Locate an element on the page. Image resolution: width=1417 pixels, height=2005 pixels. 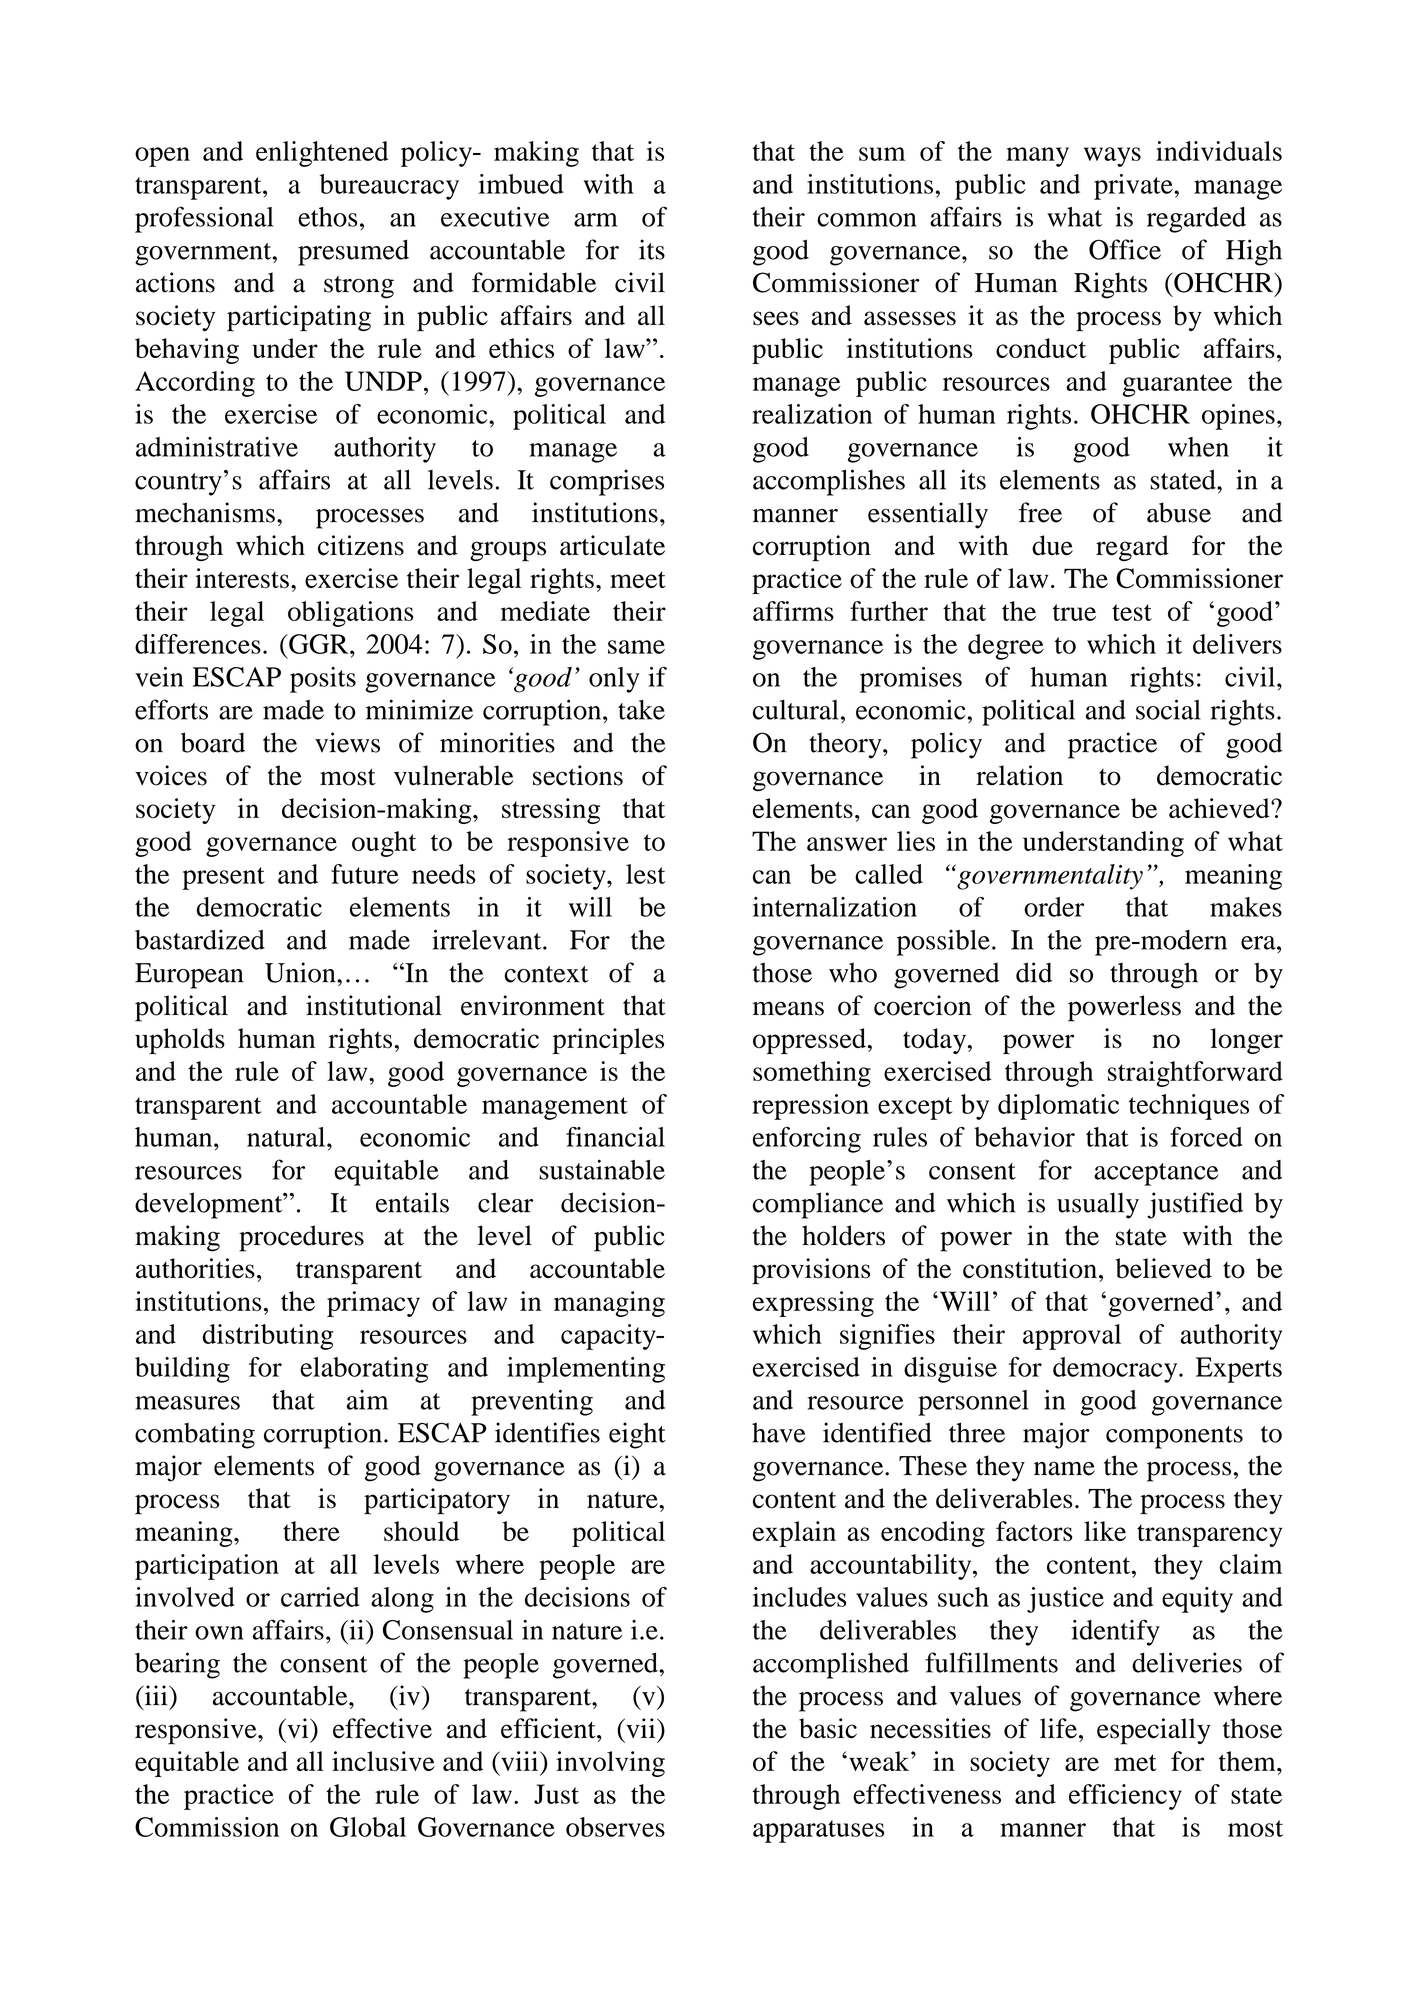
ethos is located at coordinates (327, 217).
